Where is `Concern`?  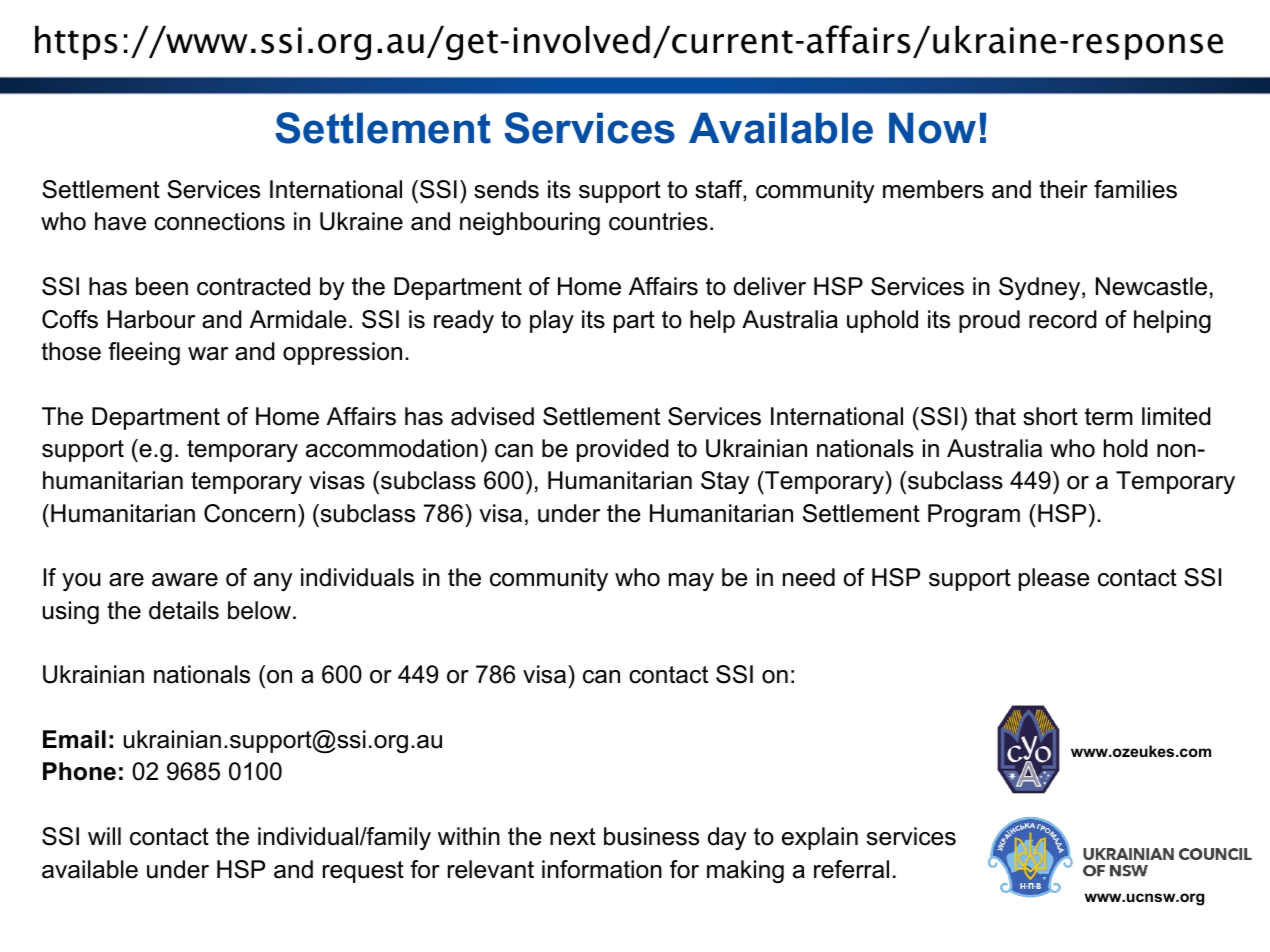 Concern is located at coordinates (249, 513).
